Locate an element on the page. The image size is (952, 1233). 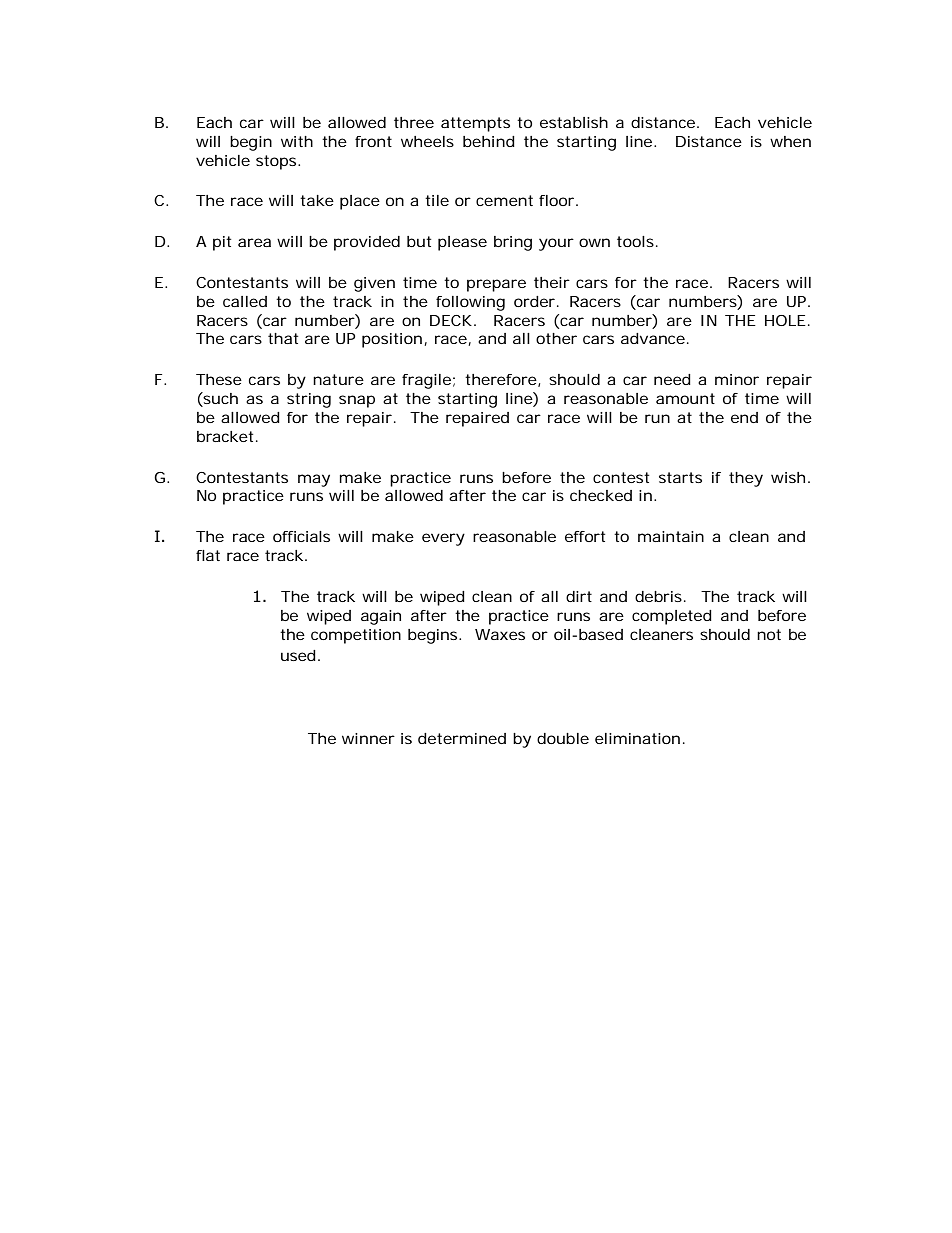
determined is located at coordinates (462, 738).
